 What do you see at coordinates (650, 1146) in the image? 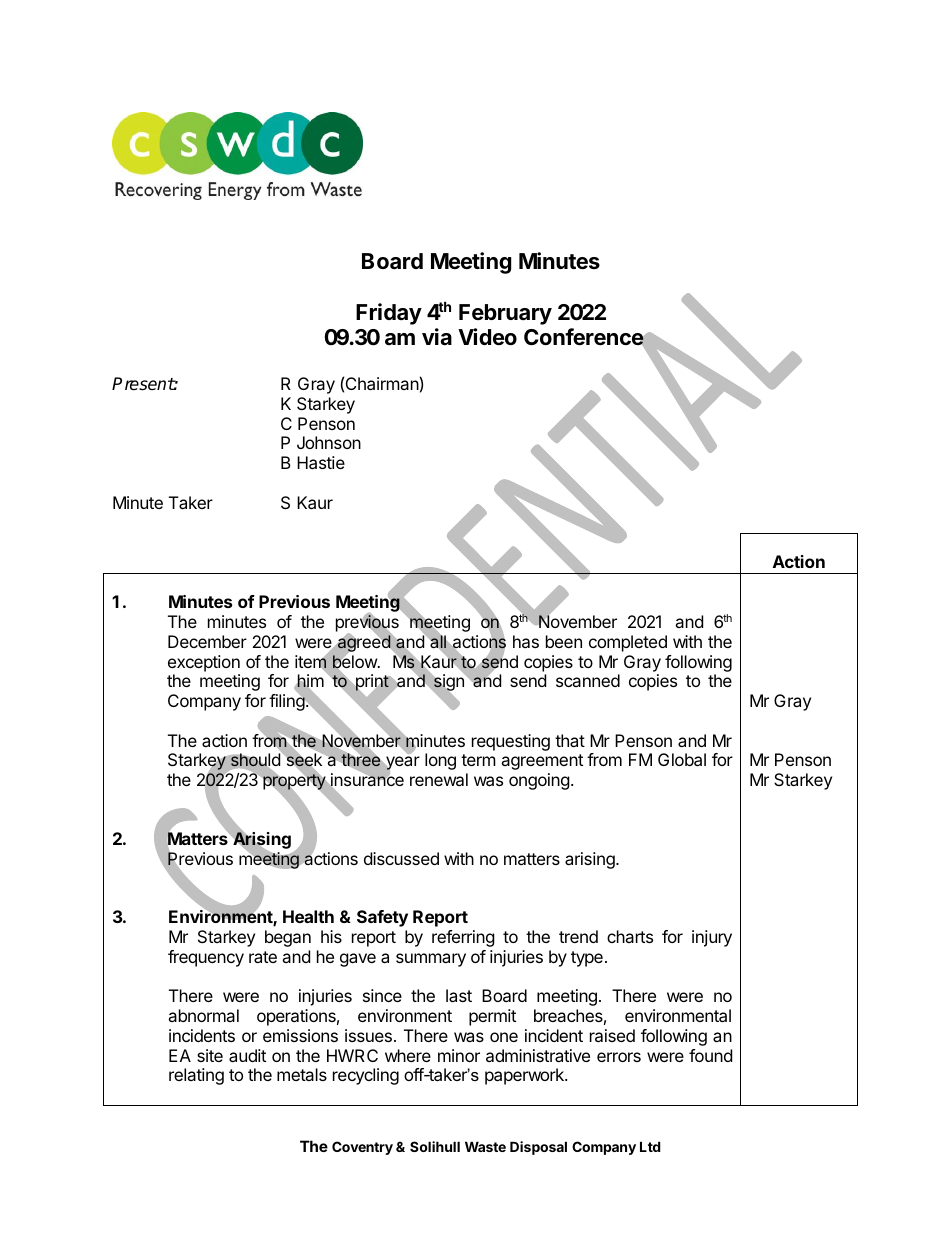
I see `Ltd` at bounding box center [650, 1146].
